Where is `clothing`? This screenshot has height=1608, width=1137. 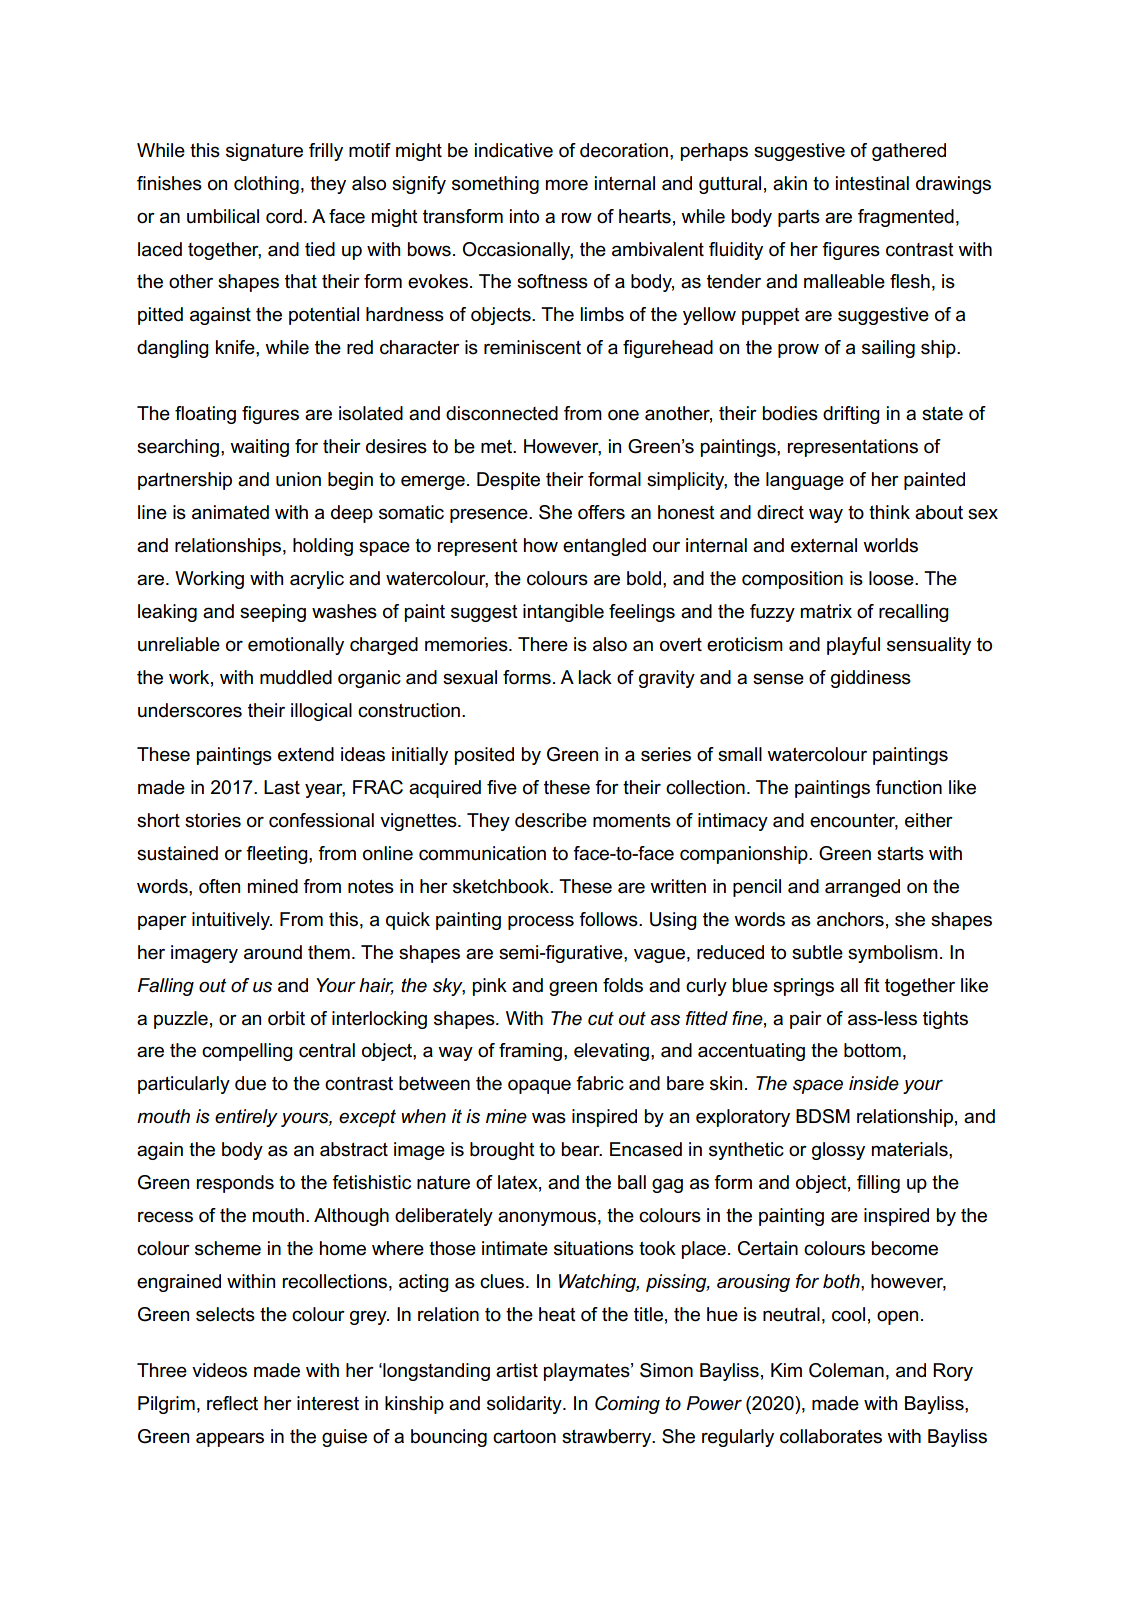 clothing is located at coordinates (266, 185).
